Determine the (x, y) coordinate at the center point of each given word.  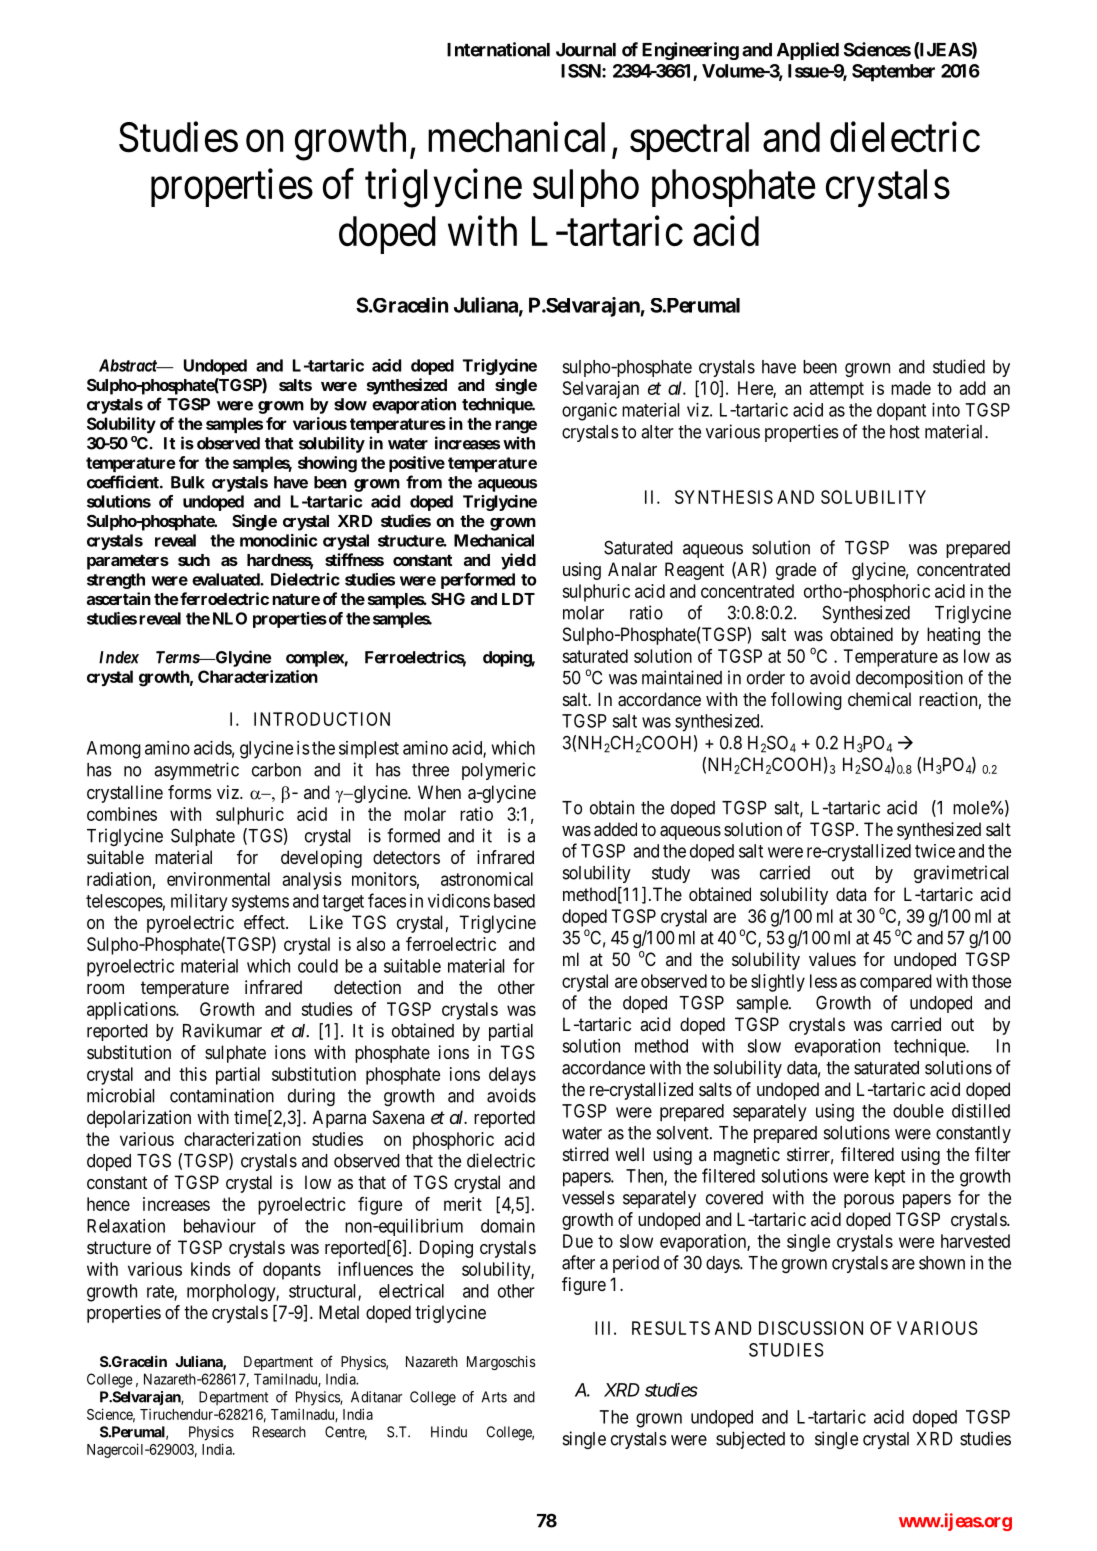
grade (796, 571)
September (893, 73)
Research (279, 1432)
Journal (586, 50)
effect (265, 922)
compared (896, 983)
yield (518, 561)
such (194, 560)
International (498, 49)
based (514, 901)
